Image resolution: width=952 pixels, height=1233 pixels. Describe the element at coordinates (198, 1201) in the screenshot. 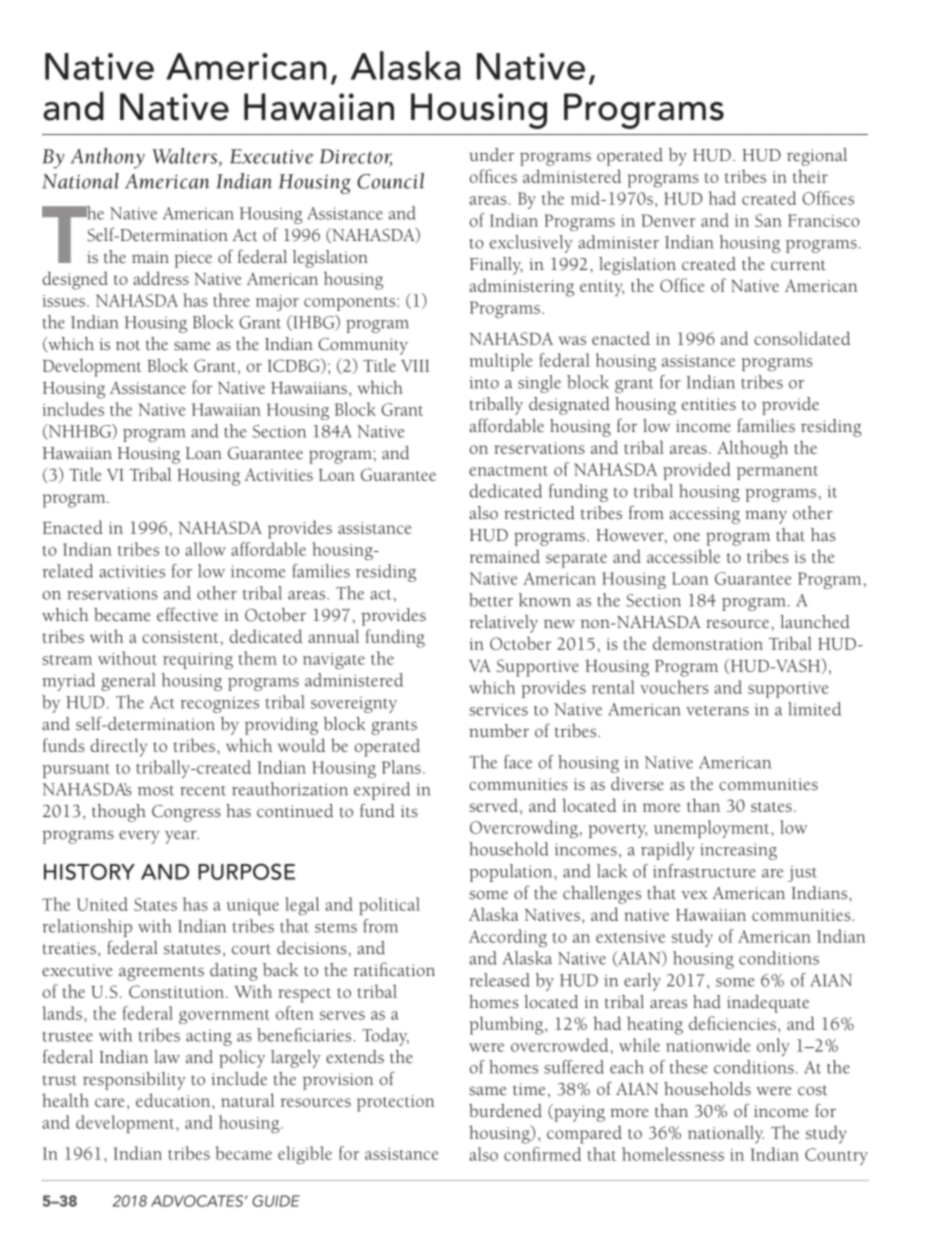

I see `ADVOCATES` at that location.
